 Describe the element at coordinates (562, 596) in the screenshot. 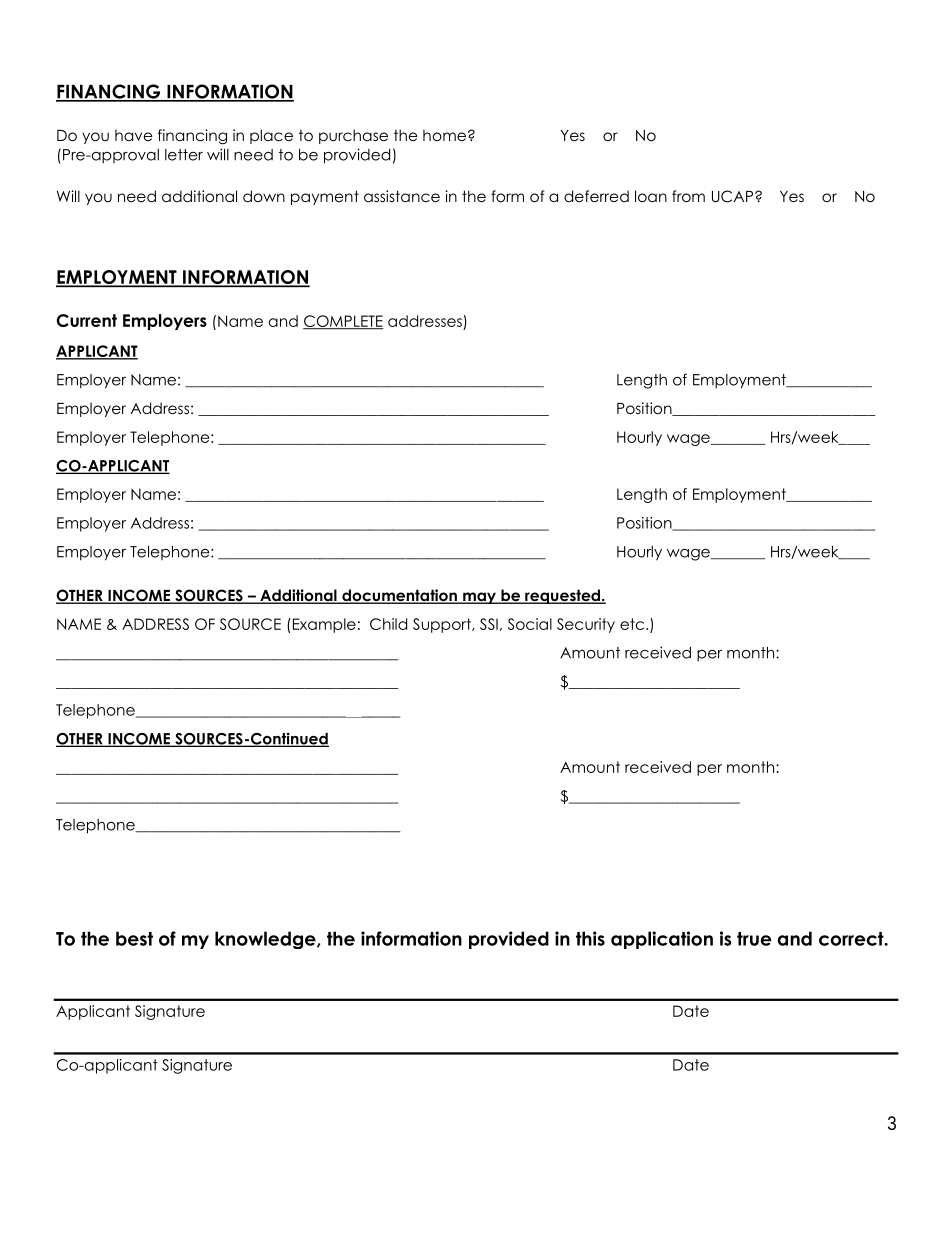

I see `requested` at that location.
